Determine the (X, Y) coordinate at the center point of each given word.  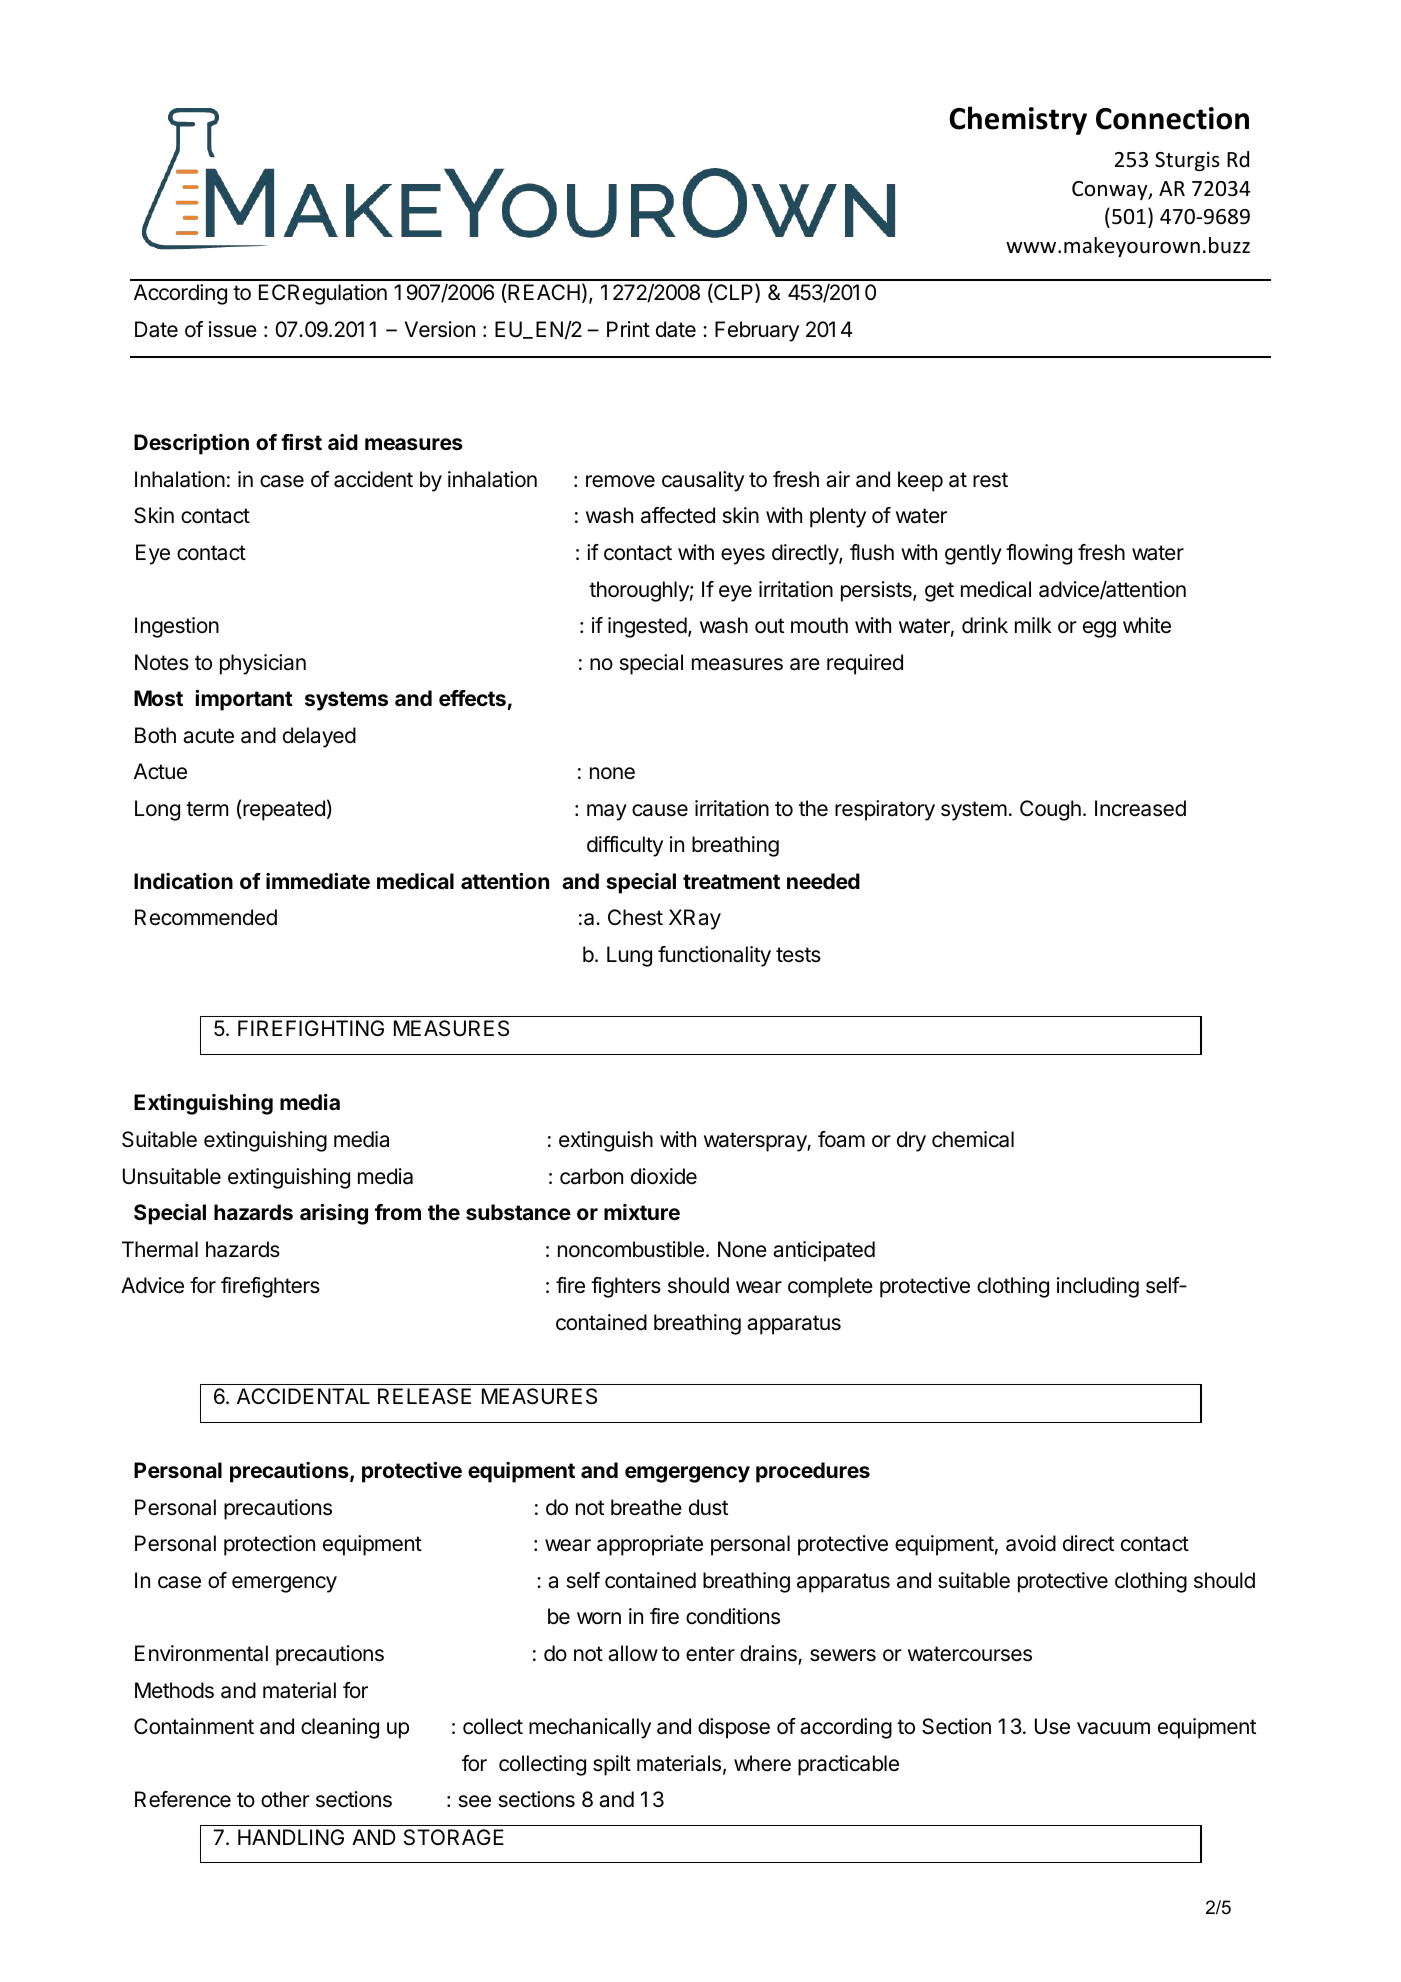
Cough (1050, 810)
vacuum (1113, 1728)
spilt (612, 1765)
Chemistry (1018, 120)
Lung (629, 956)
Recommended (206, 917)
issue (233, 329)
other (285, 1799)
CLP (734, 293)
